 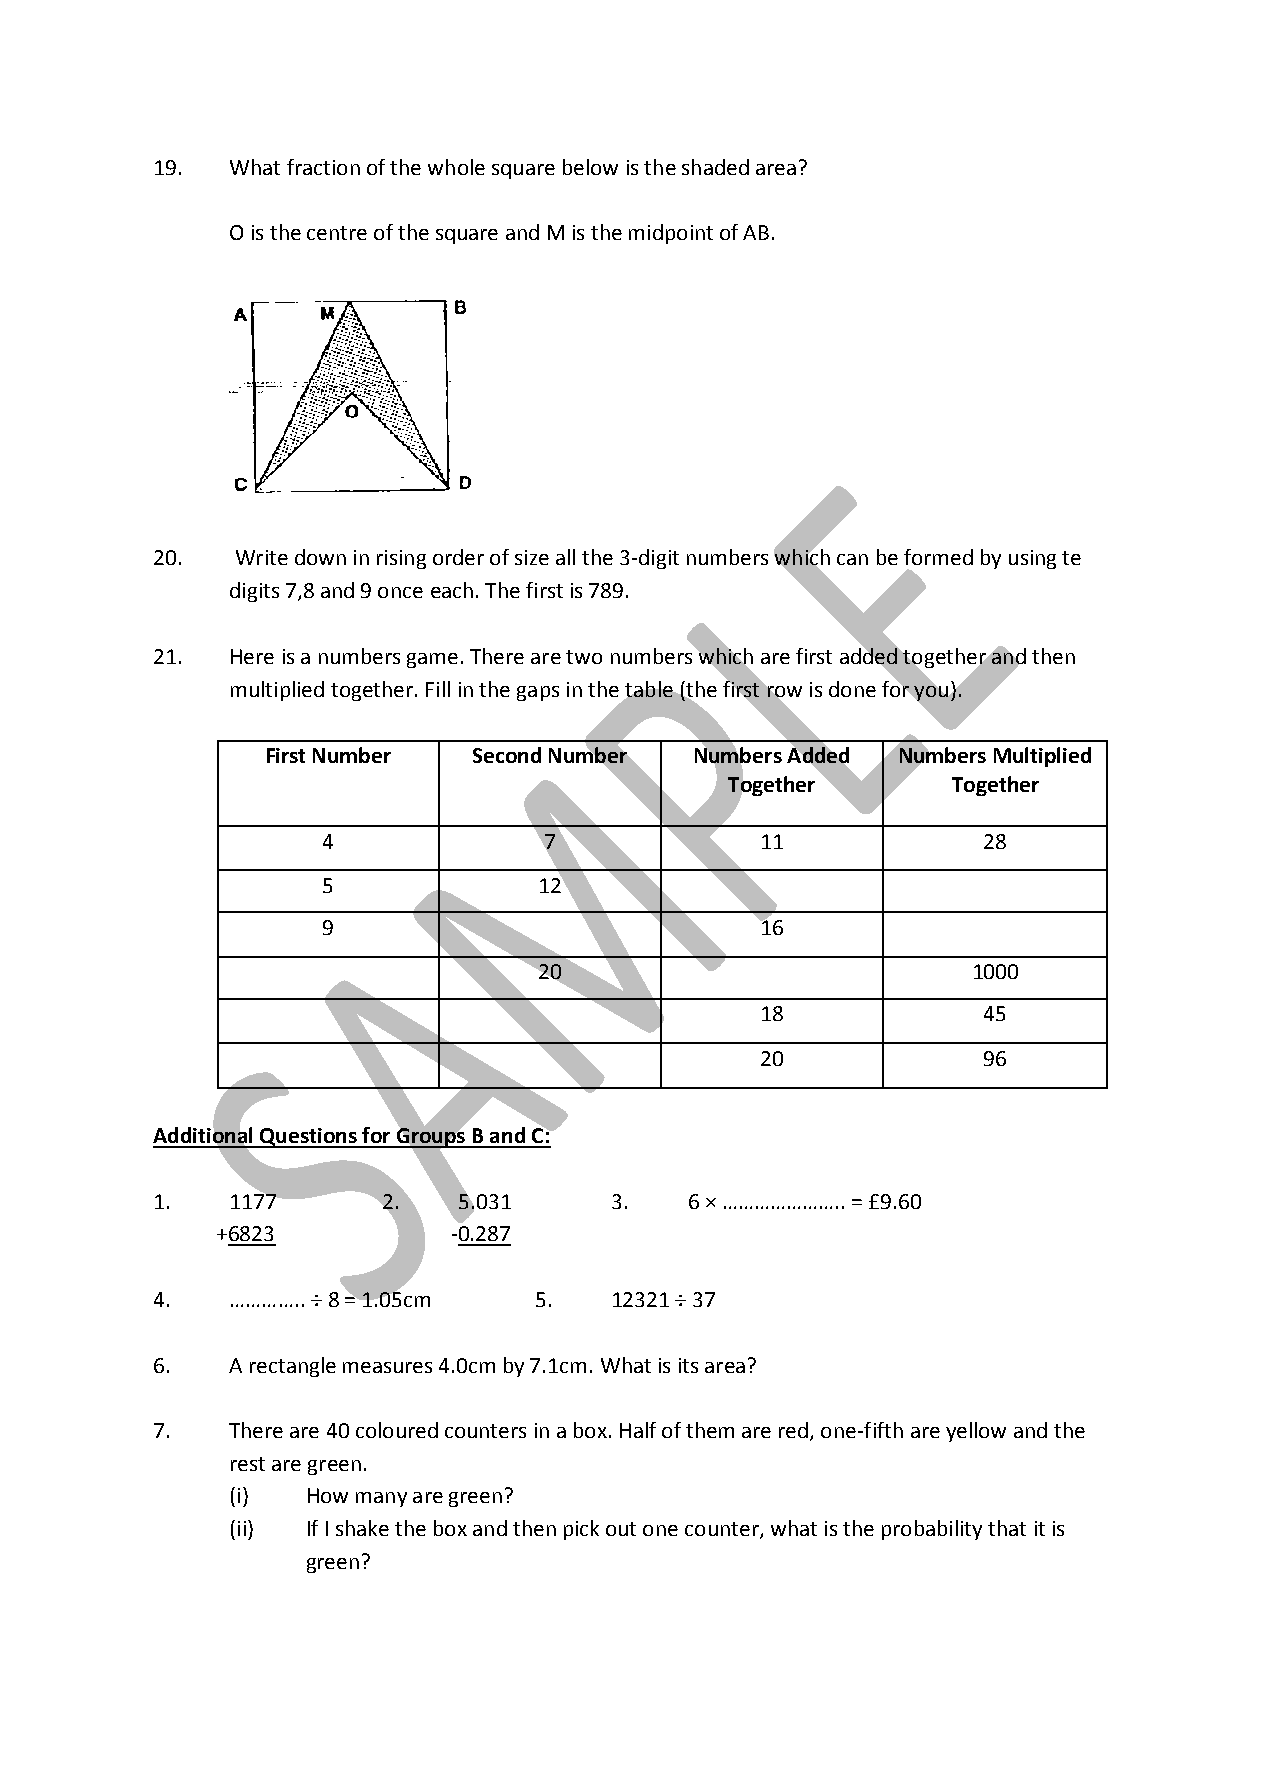 What do you see at coordinates (976, 1432) in the screenshot?
I see `yellow` at bounding box center [976, 1432].
